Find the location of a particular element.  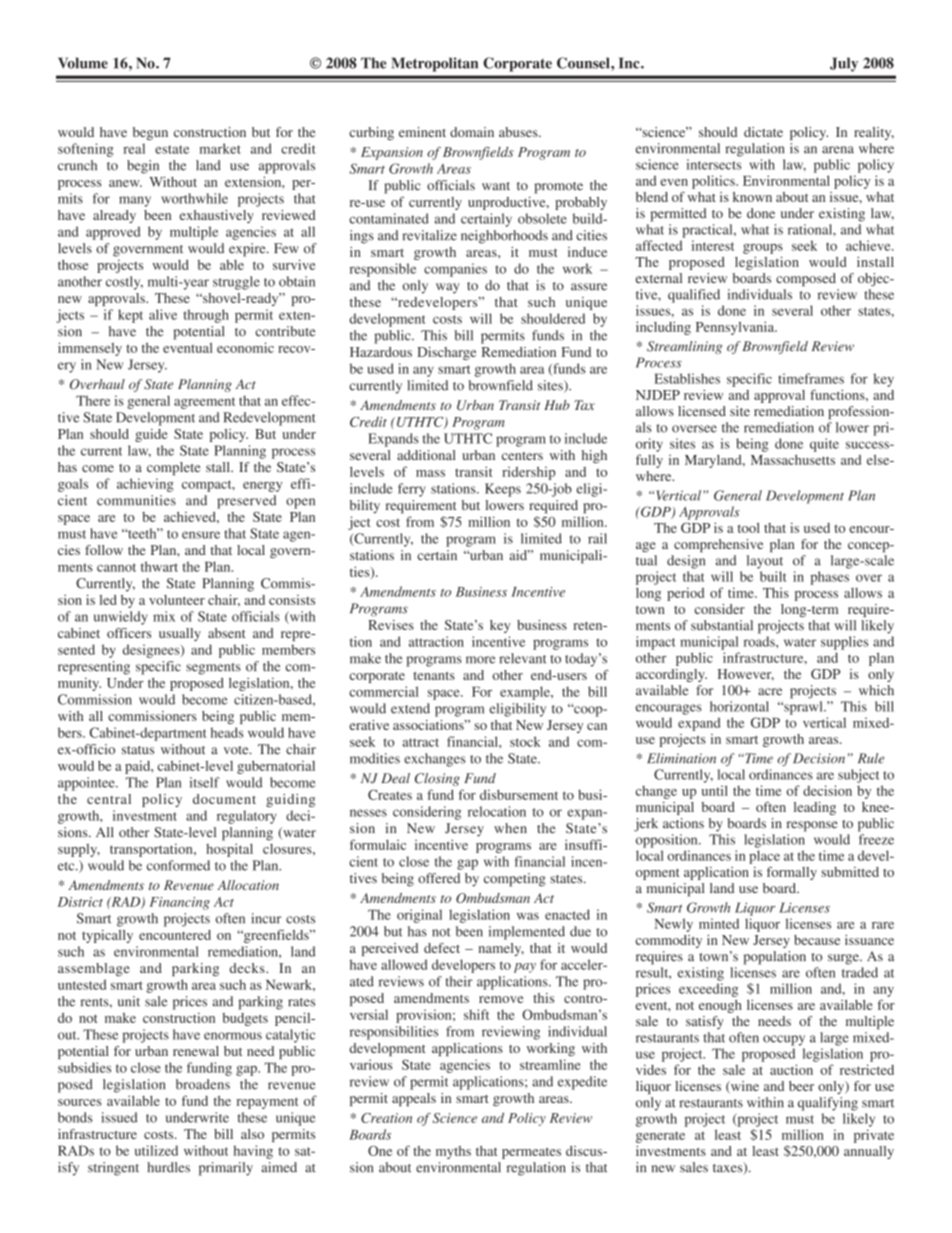

offered is located at coordinates (439, 878).
